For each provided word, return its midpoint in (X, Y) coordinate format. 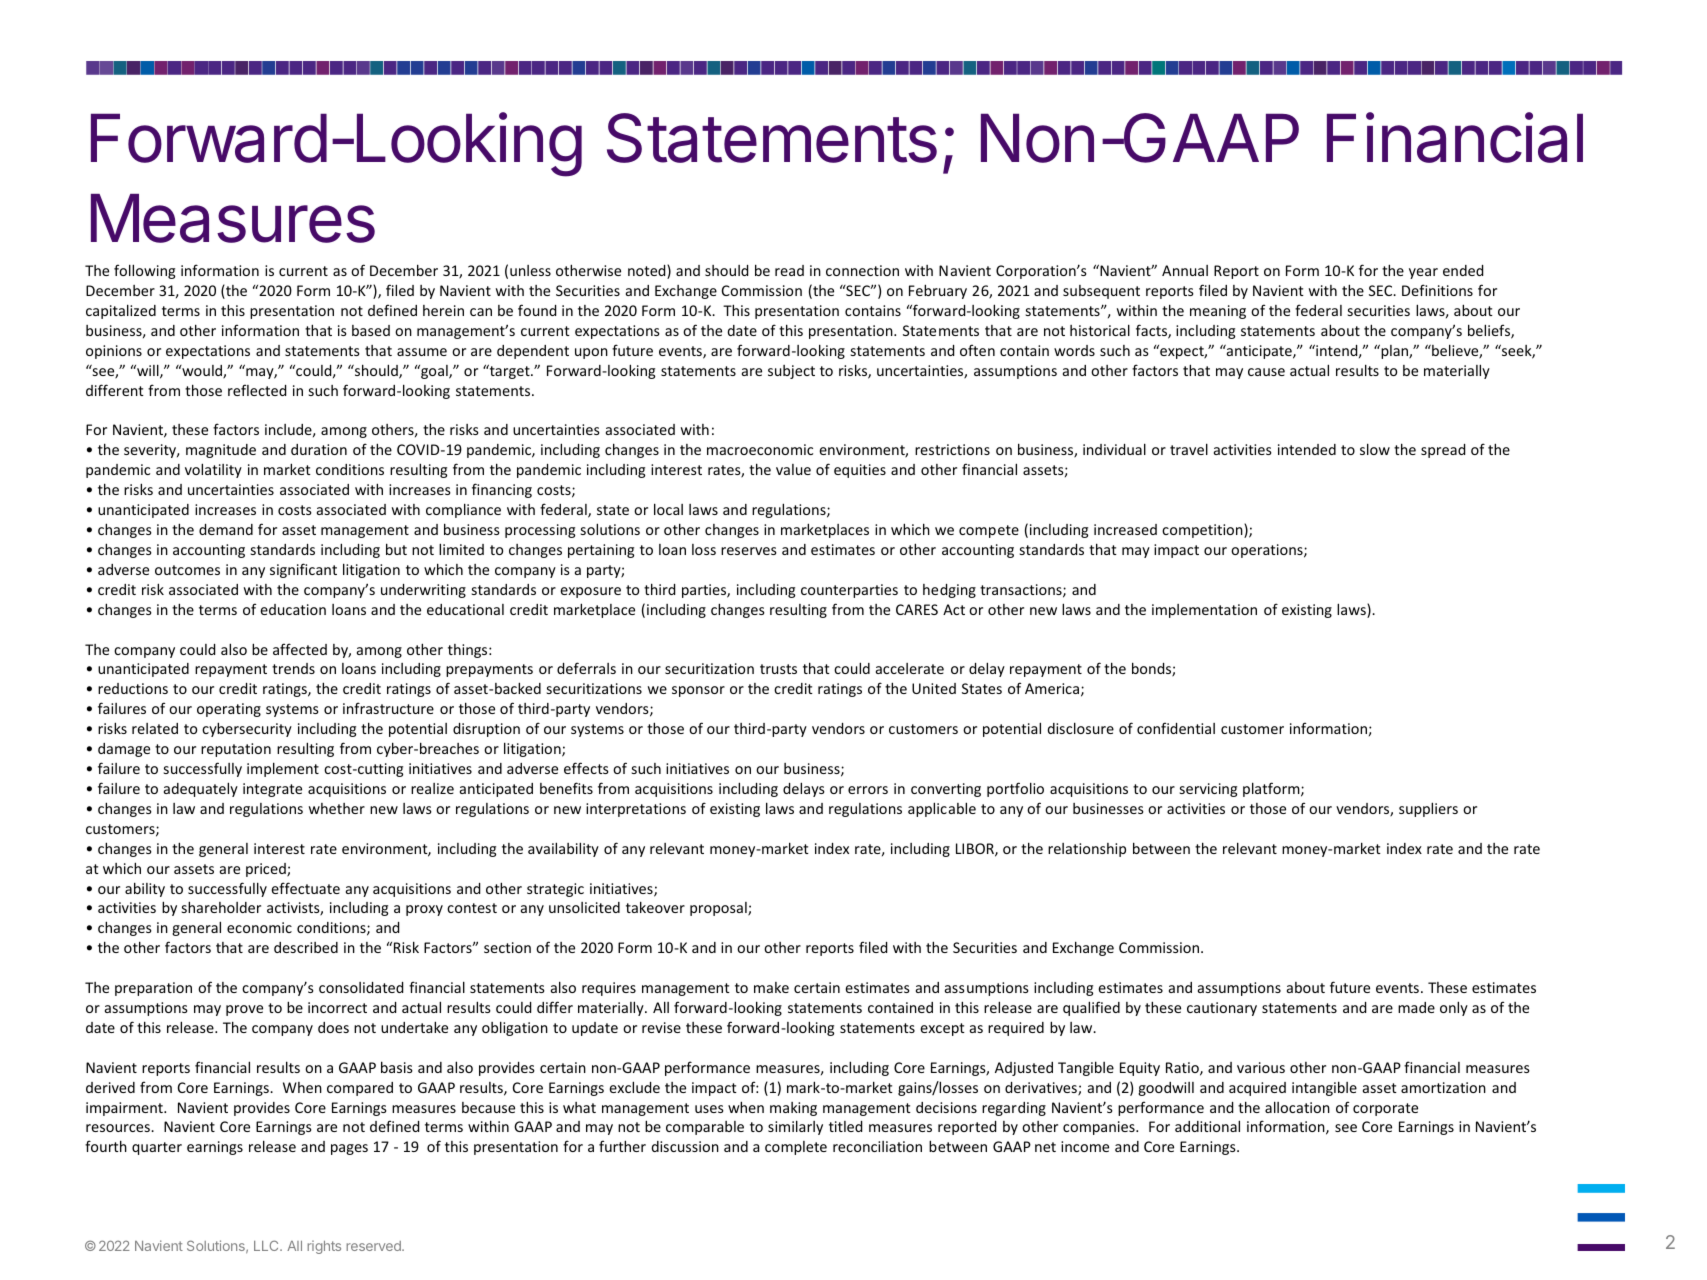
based (371, 330)
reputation (236, 750)
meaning (1218, 312)
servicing (1208, 790)
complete (796, 1148)
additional (1207, 1126)
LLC (267, 1245)
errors (868, 790)
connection (862, 270)
